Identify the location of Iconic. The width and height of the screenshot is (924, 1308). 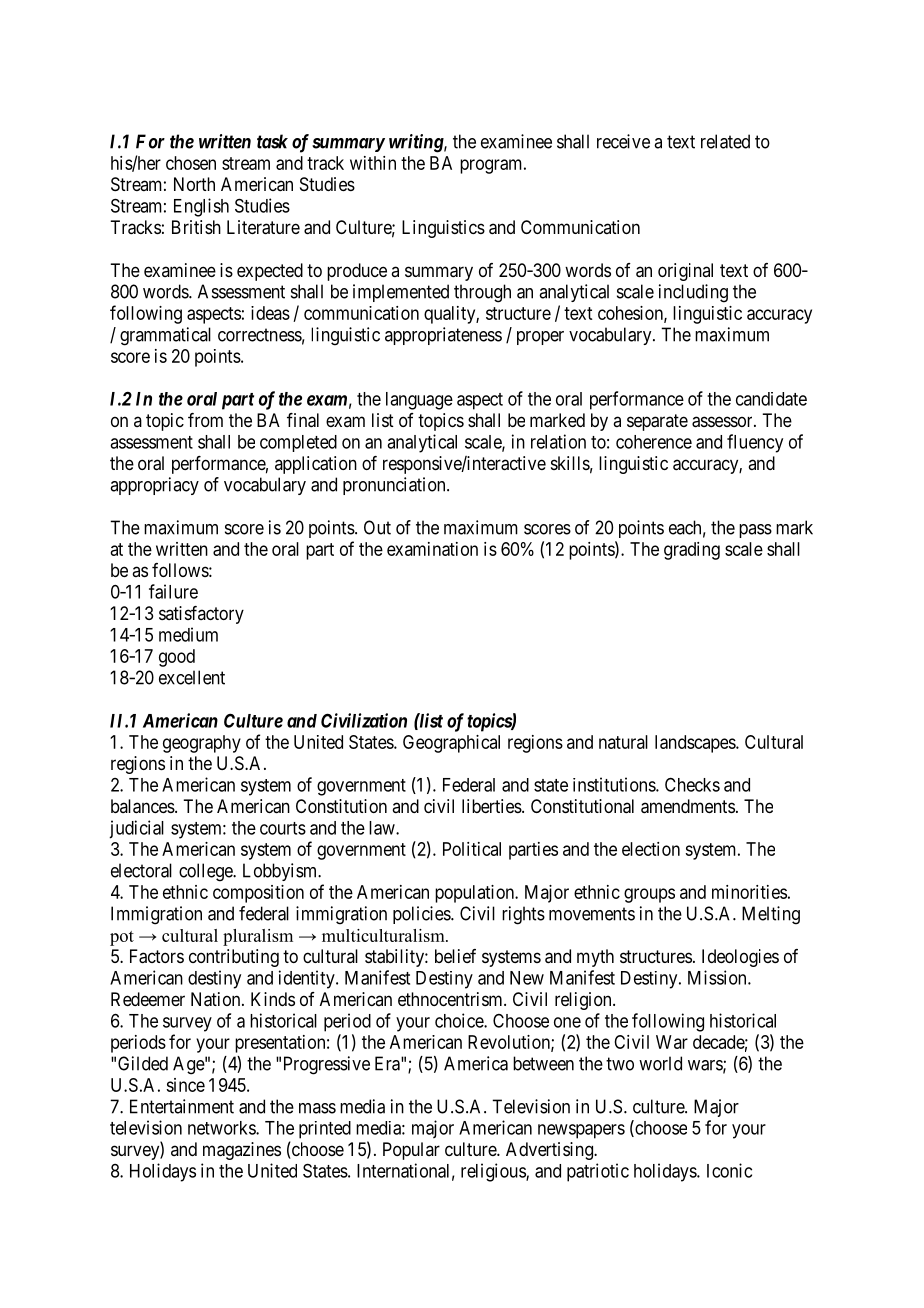
(729, 1170).
